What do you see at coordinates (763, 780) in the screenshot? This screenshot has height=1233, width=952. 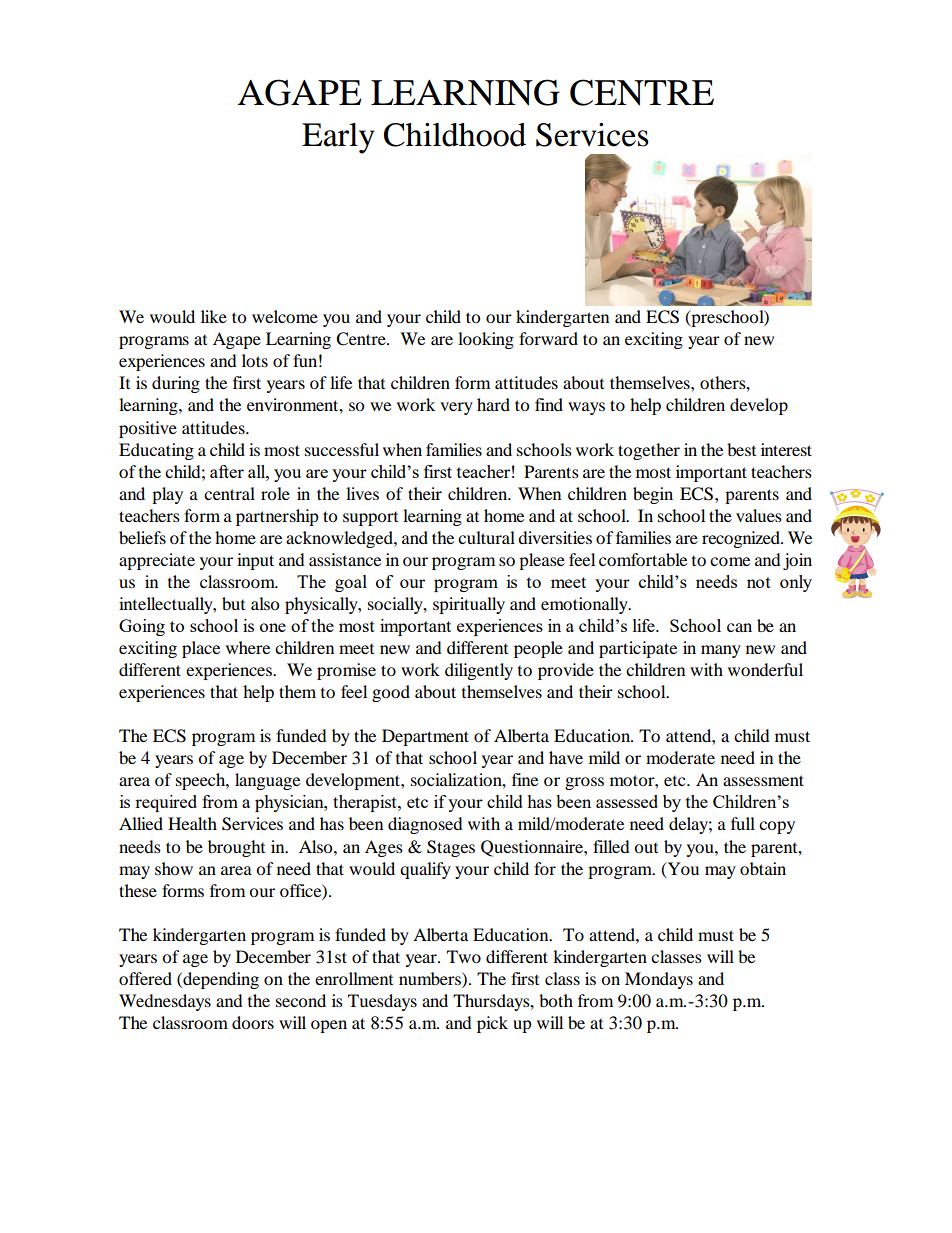 I see `assessment` at bounding box center [763, 780].
